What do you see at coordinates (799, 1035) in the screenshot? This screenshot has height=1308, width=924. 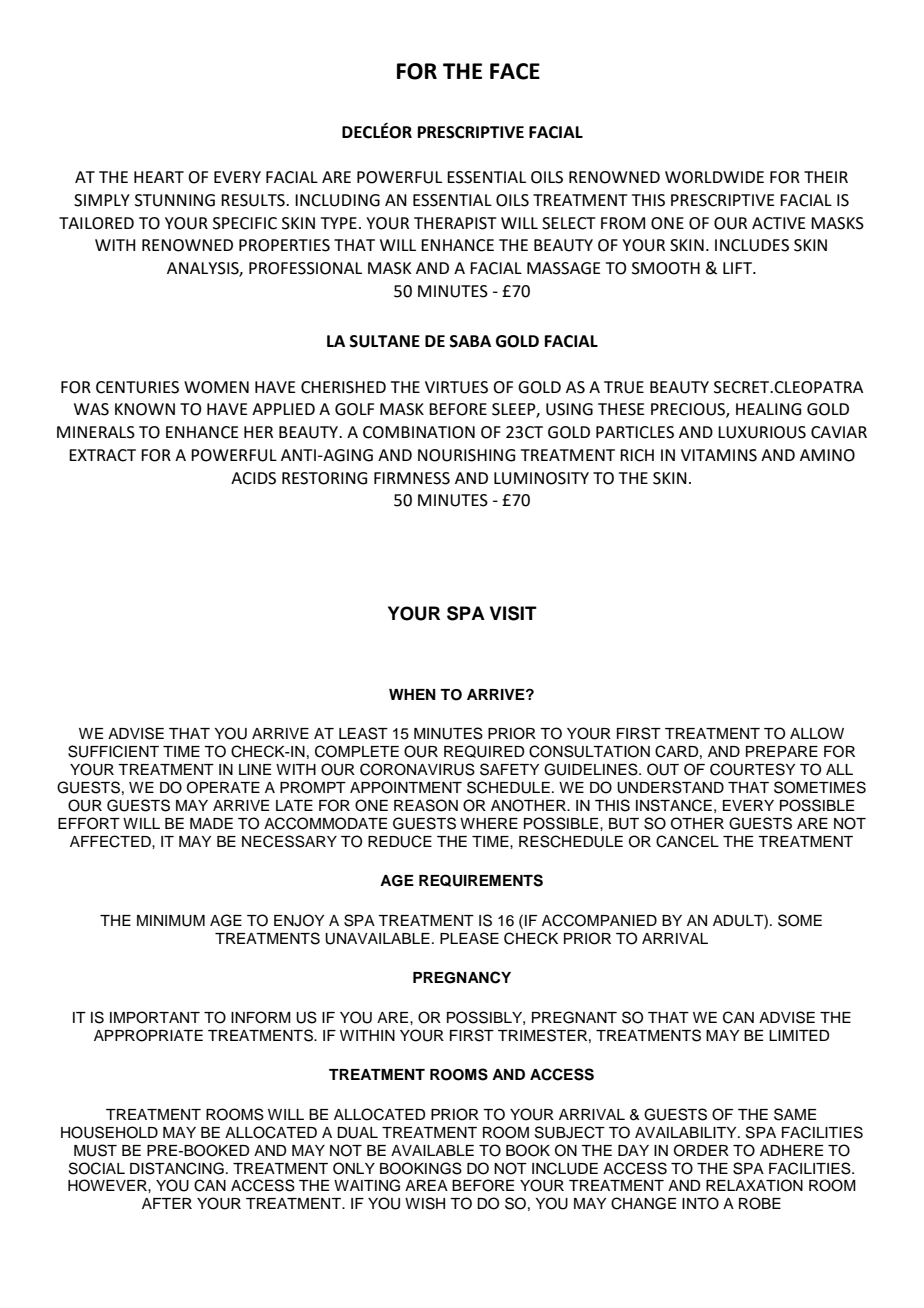 I see `LIMITED` at bounding box center [799, 1035].
